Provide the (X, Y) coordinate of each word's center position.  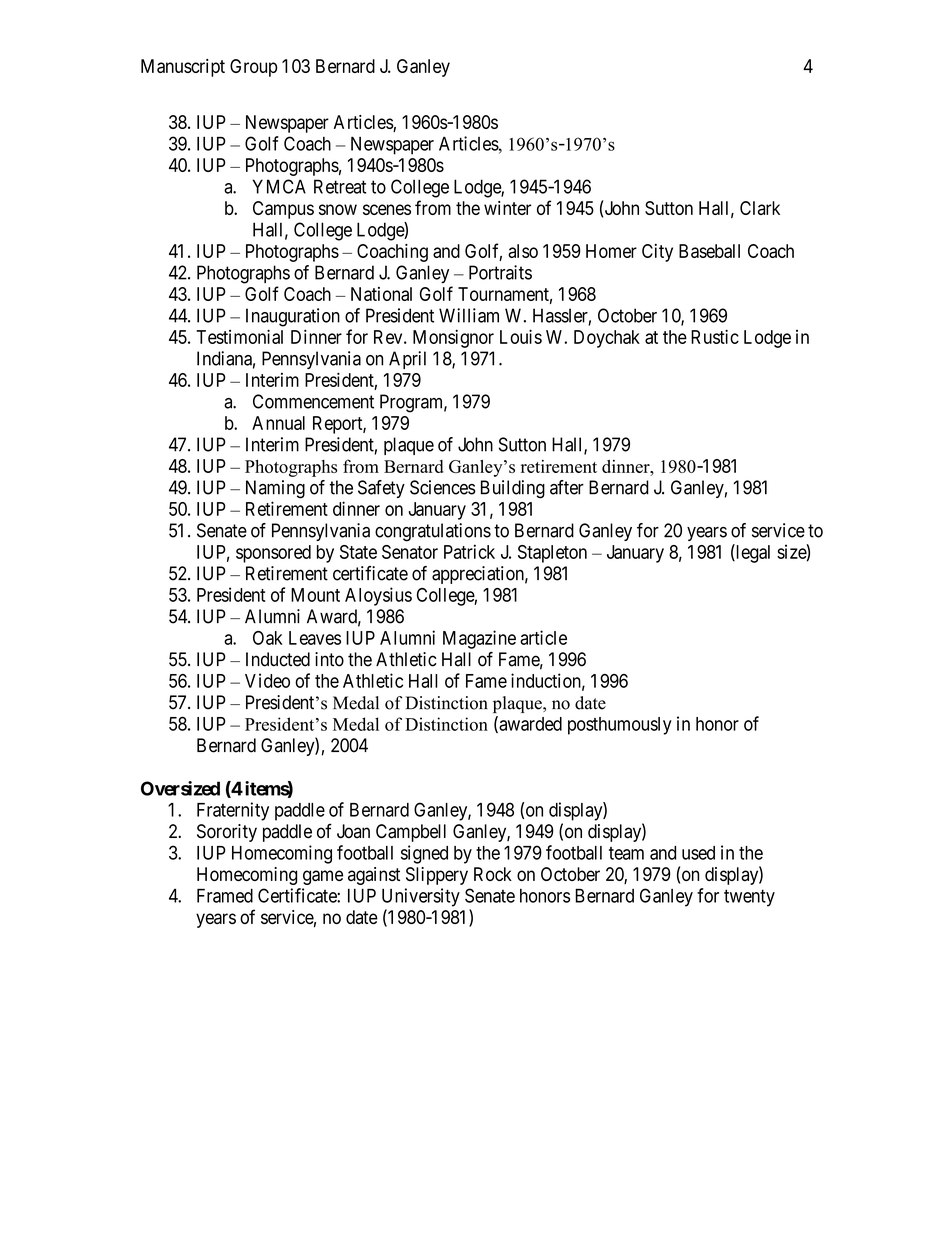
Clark (760, 208)
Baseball (709, 251)
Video (267, 680)
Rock (493, 874)
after (567, 487)
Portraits (500, 272)
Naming (275, 489)
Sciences (443, 487)
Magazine (479, 639)
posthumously (620, 726)
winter (507, 208)
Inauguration (293, 317)
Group (253, 68)
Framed (225, 895)
